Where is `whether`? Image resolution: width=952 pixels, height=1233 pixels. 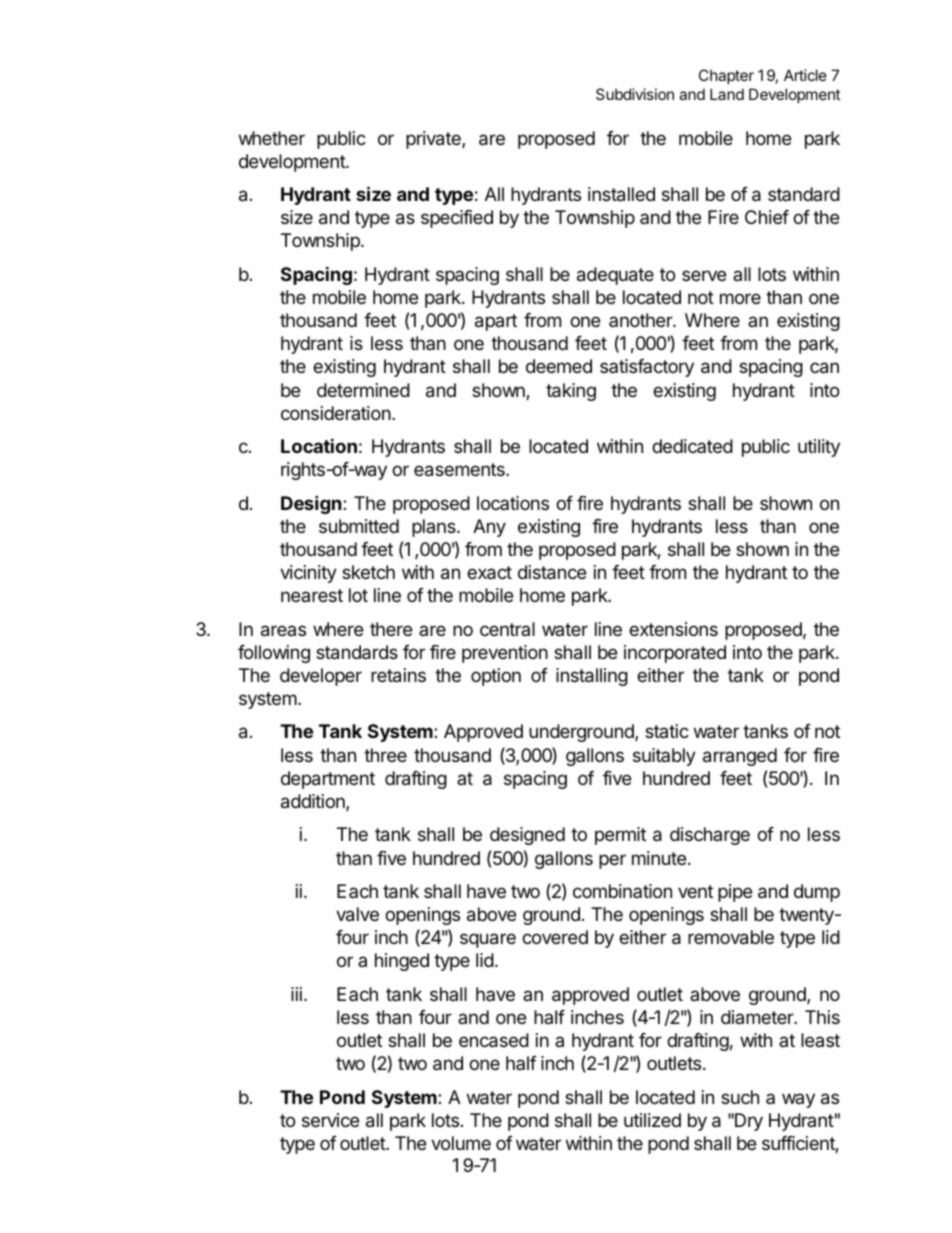
whether is located at coordinates (272, 138).
